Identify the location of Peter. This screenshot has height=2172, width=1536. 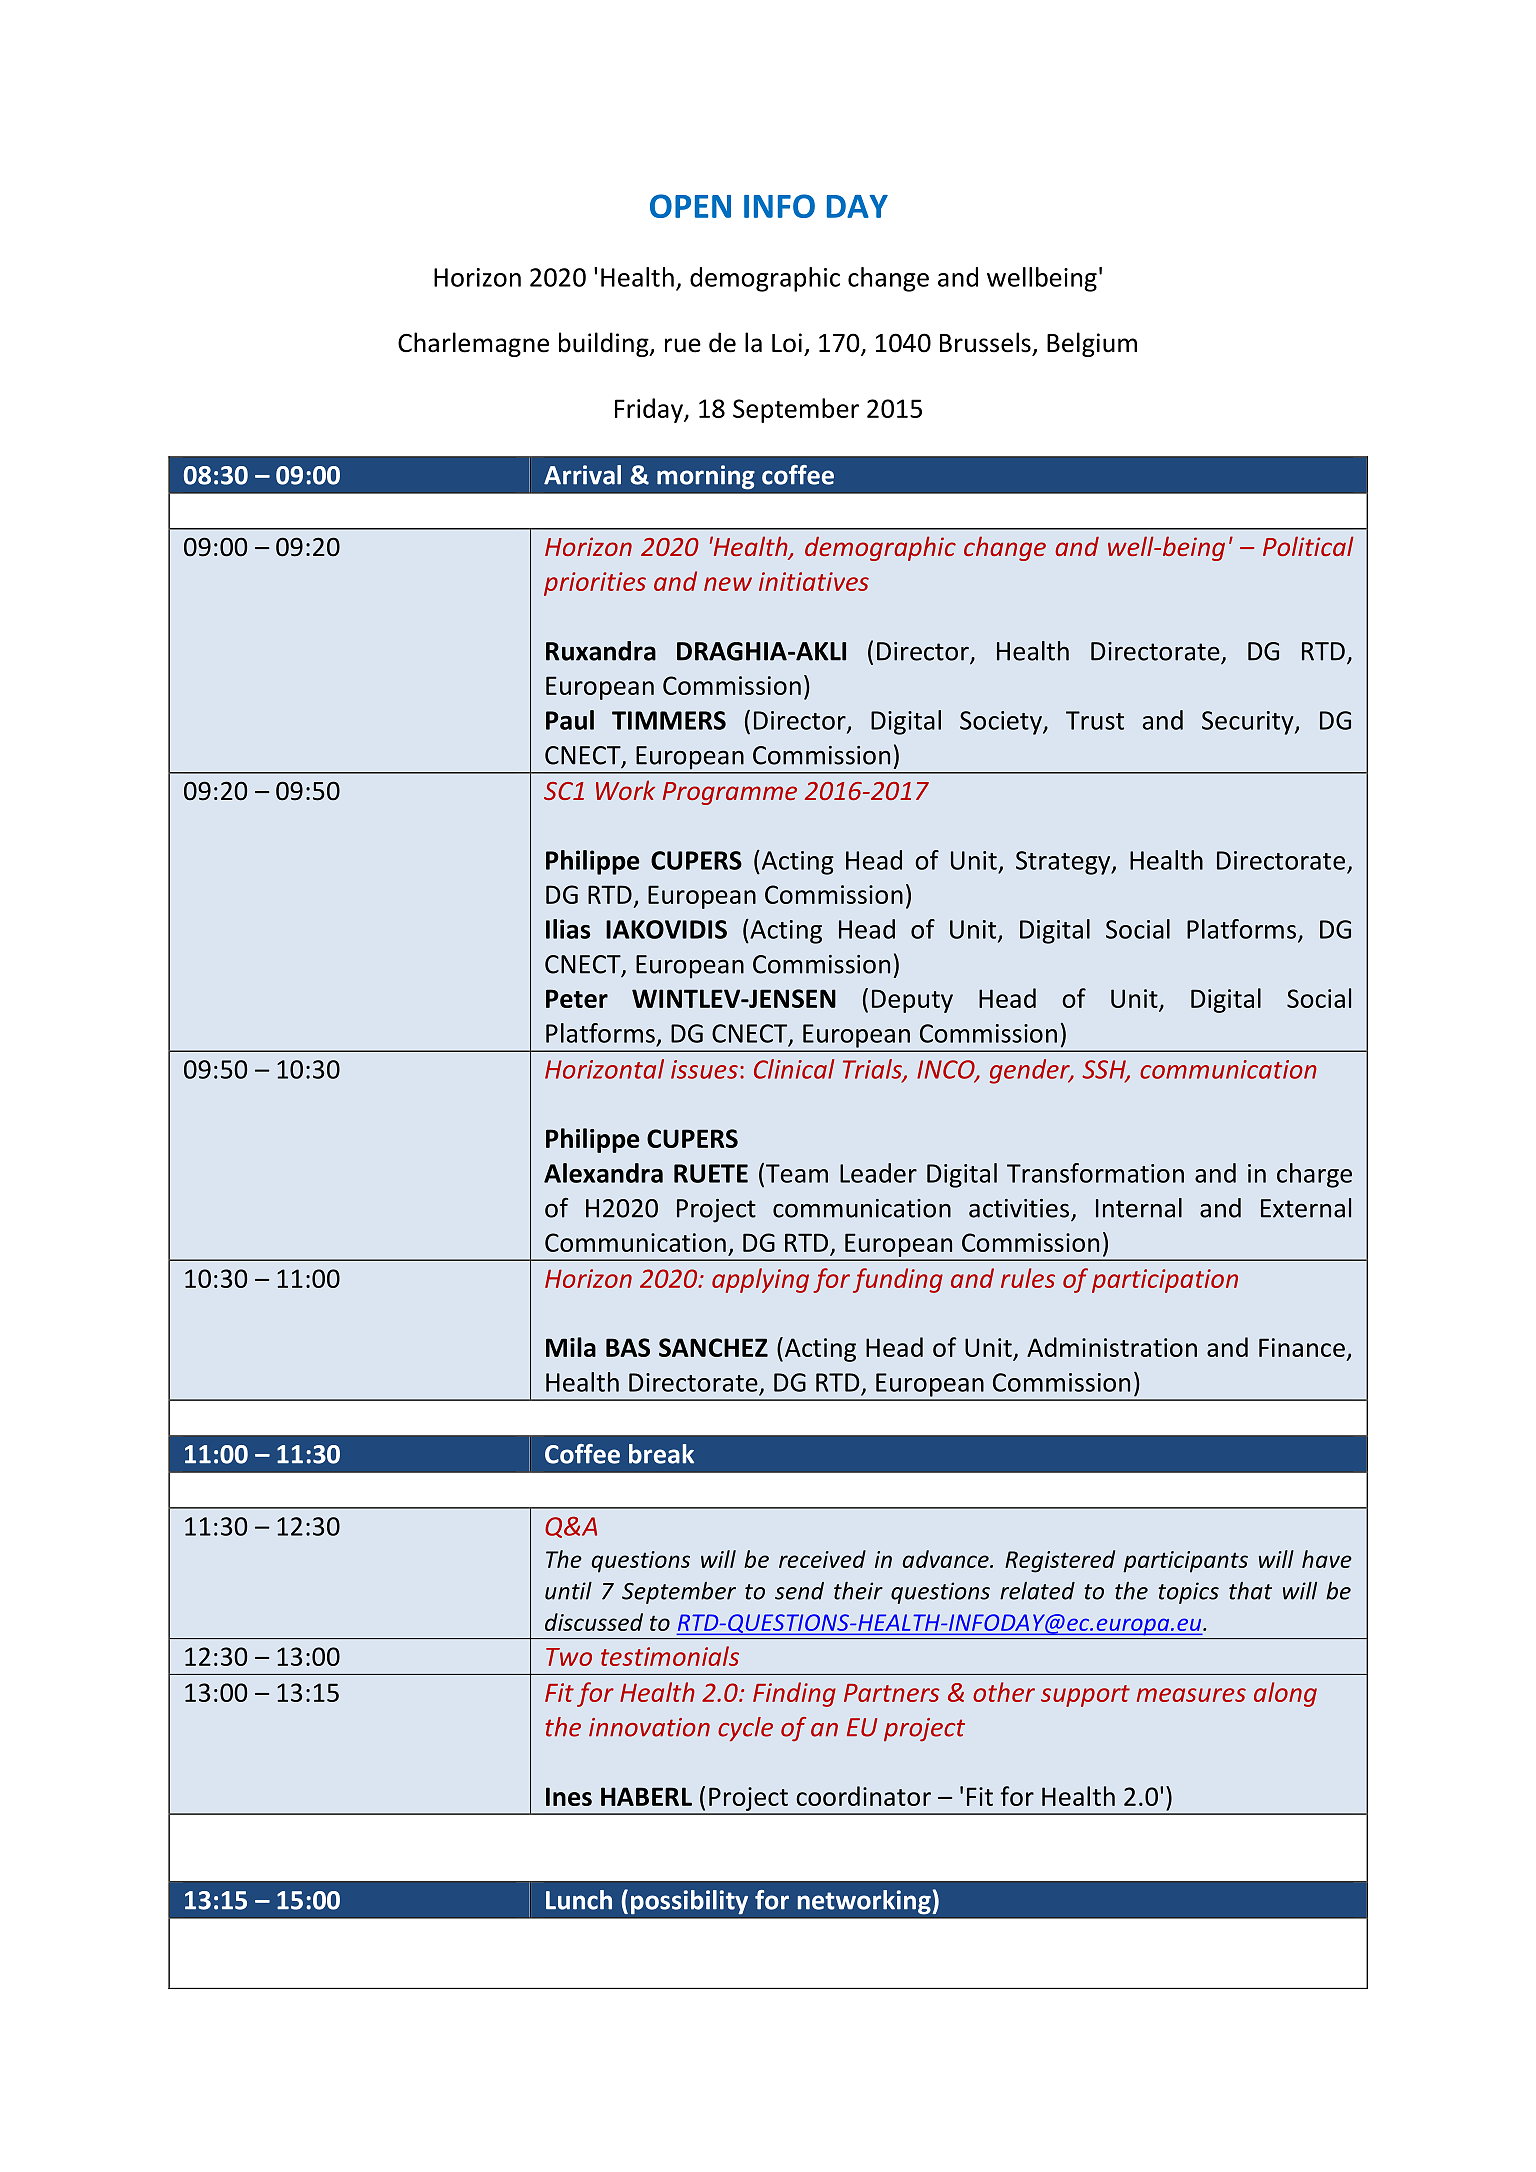
(577, 998).
